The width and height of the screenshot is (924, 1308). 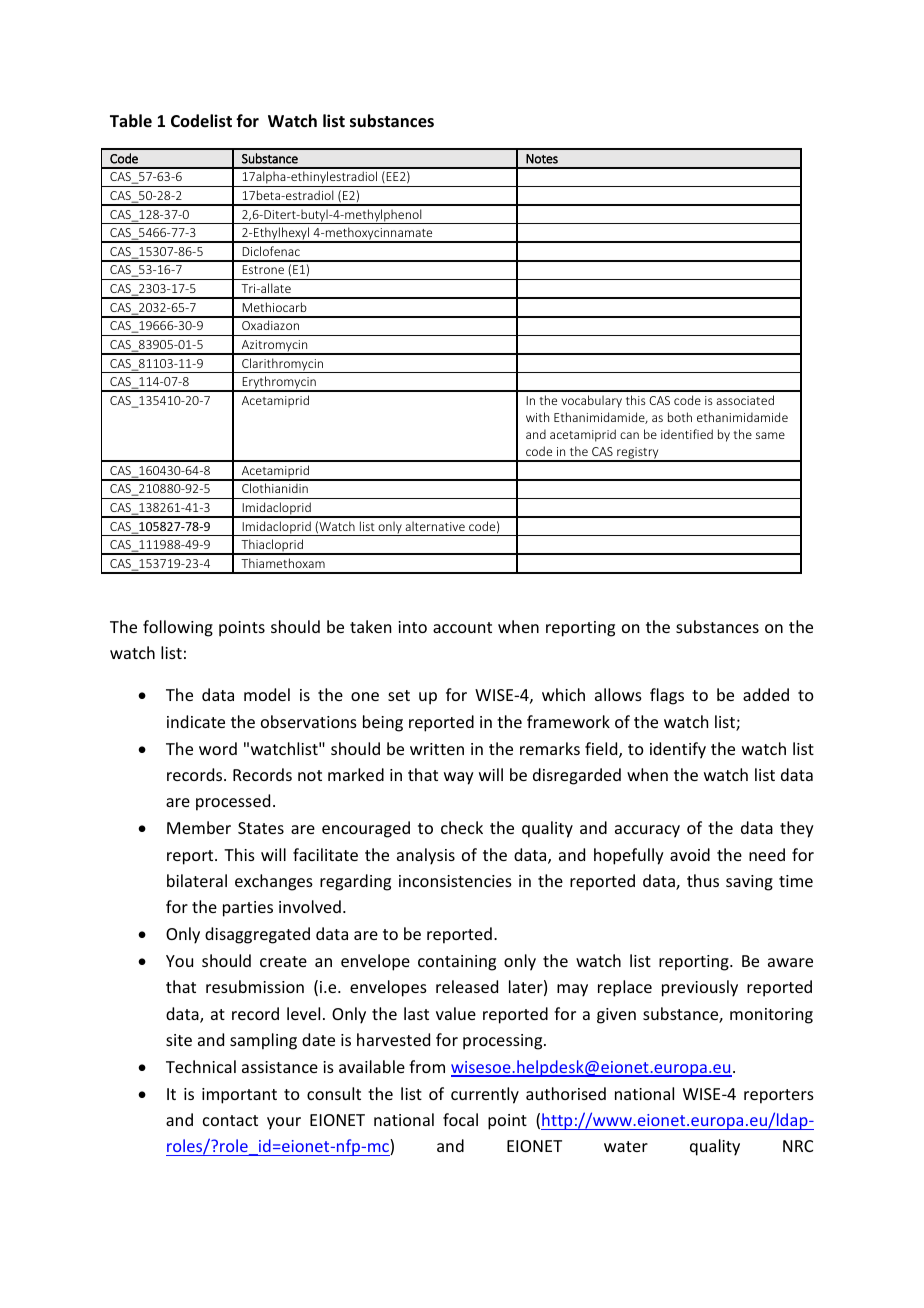 What do you see at coordinates (766, 694) in the screenshot?
I see `added` at bounding box center [766, 694].
